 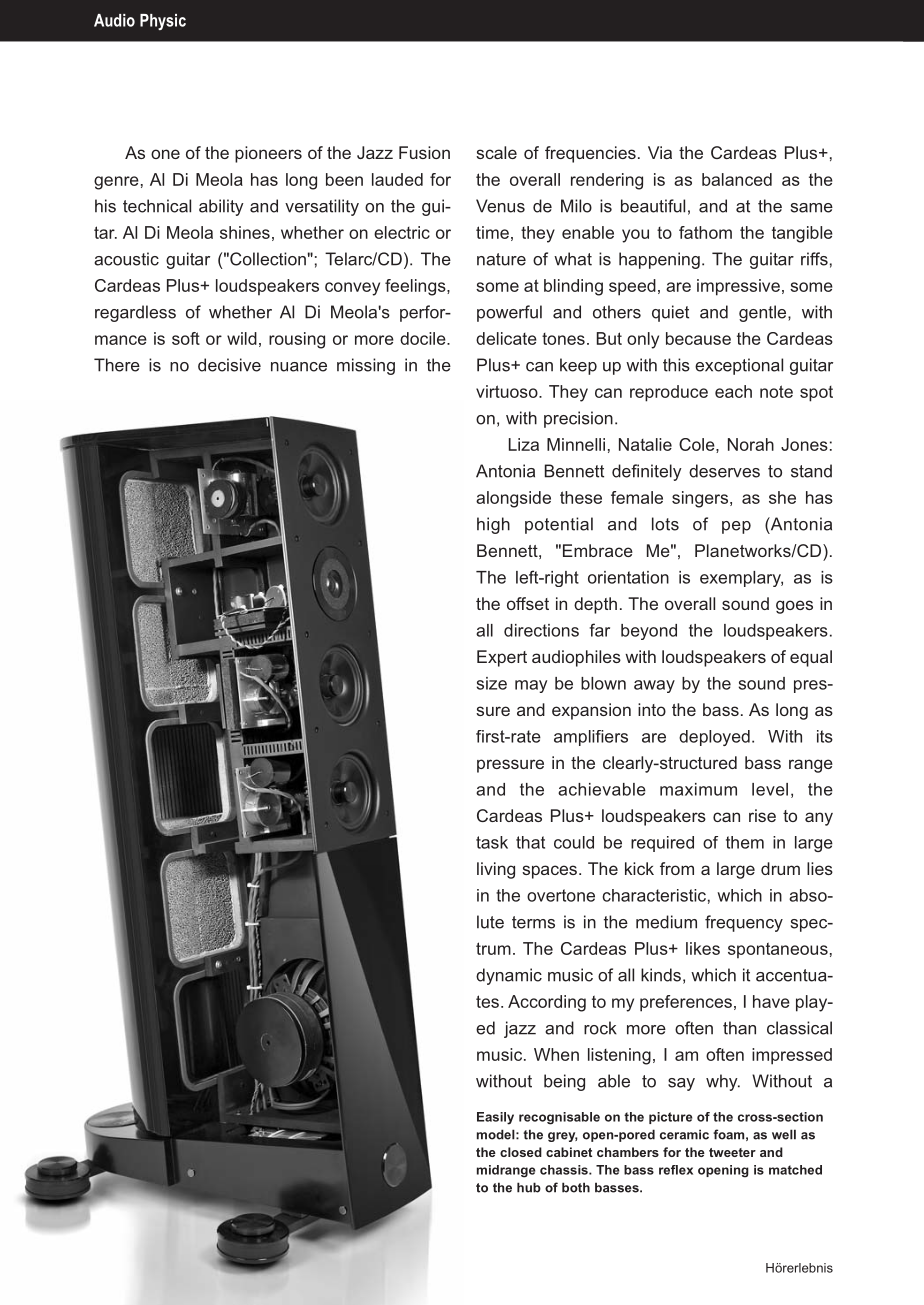 What do you see at coordinates (764, 313) in the page?
I see `gentle` at bounding box center [764, 313].
